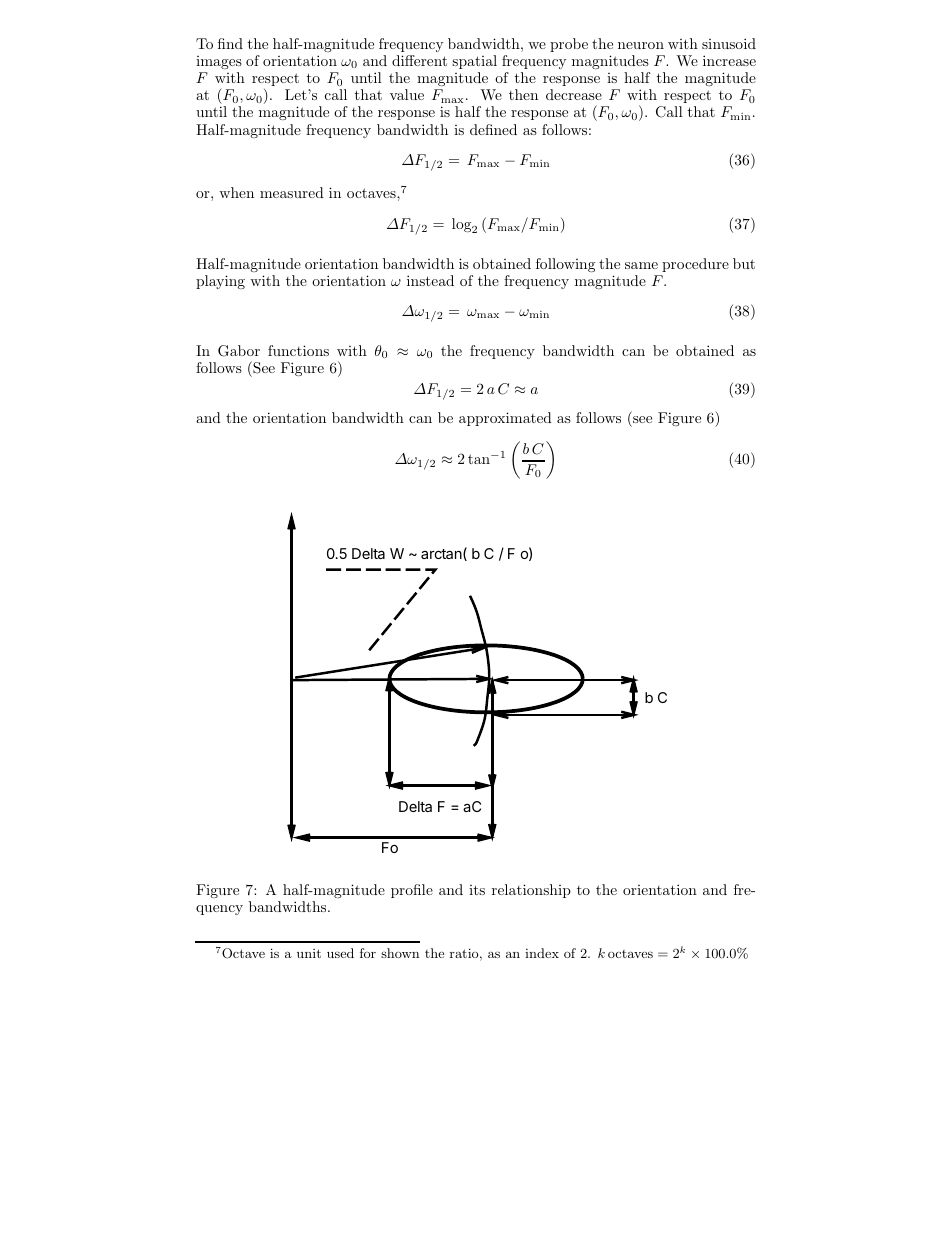 This screenshot has width=952, height=1233. I want to click on relationship, so click(531, 891).
